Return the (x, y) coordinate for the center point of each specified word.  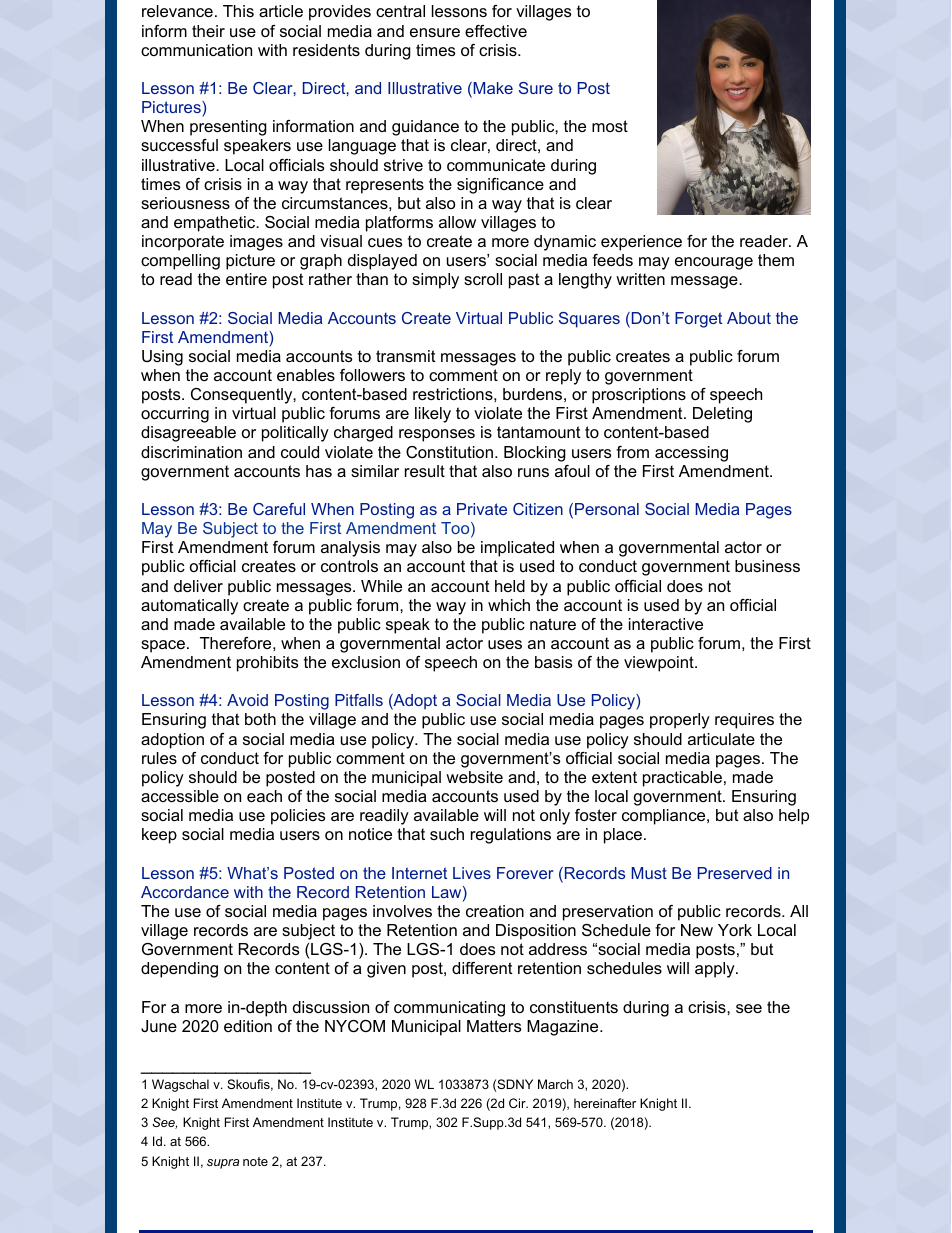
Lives (472, 873)
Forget (698, 320)
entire (246, 279)
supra (223, 1164)
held (510, 586)
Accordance (185, 892)
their (208, 31)
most (610, 126)
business (767, 566)
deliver (198, 586)
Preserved (735, 873)
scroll (483, 279)
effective (496, 31)
